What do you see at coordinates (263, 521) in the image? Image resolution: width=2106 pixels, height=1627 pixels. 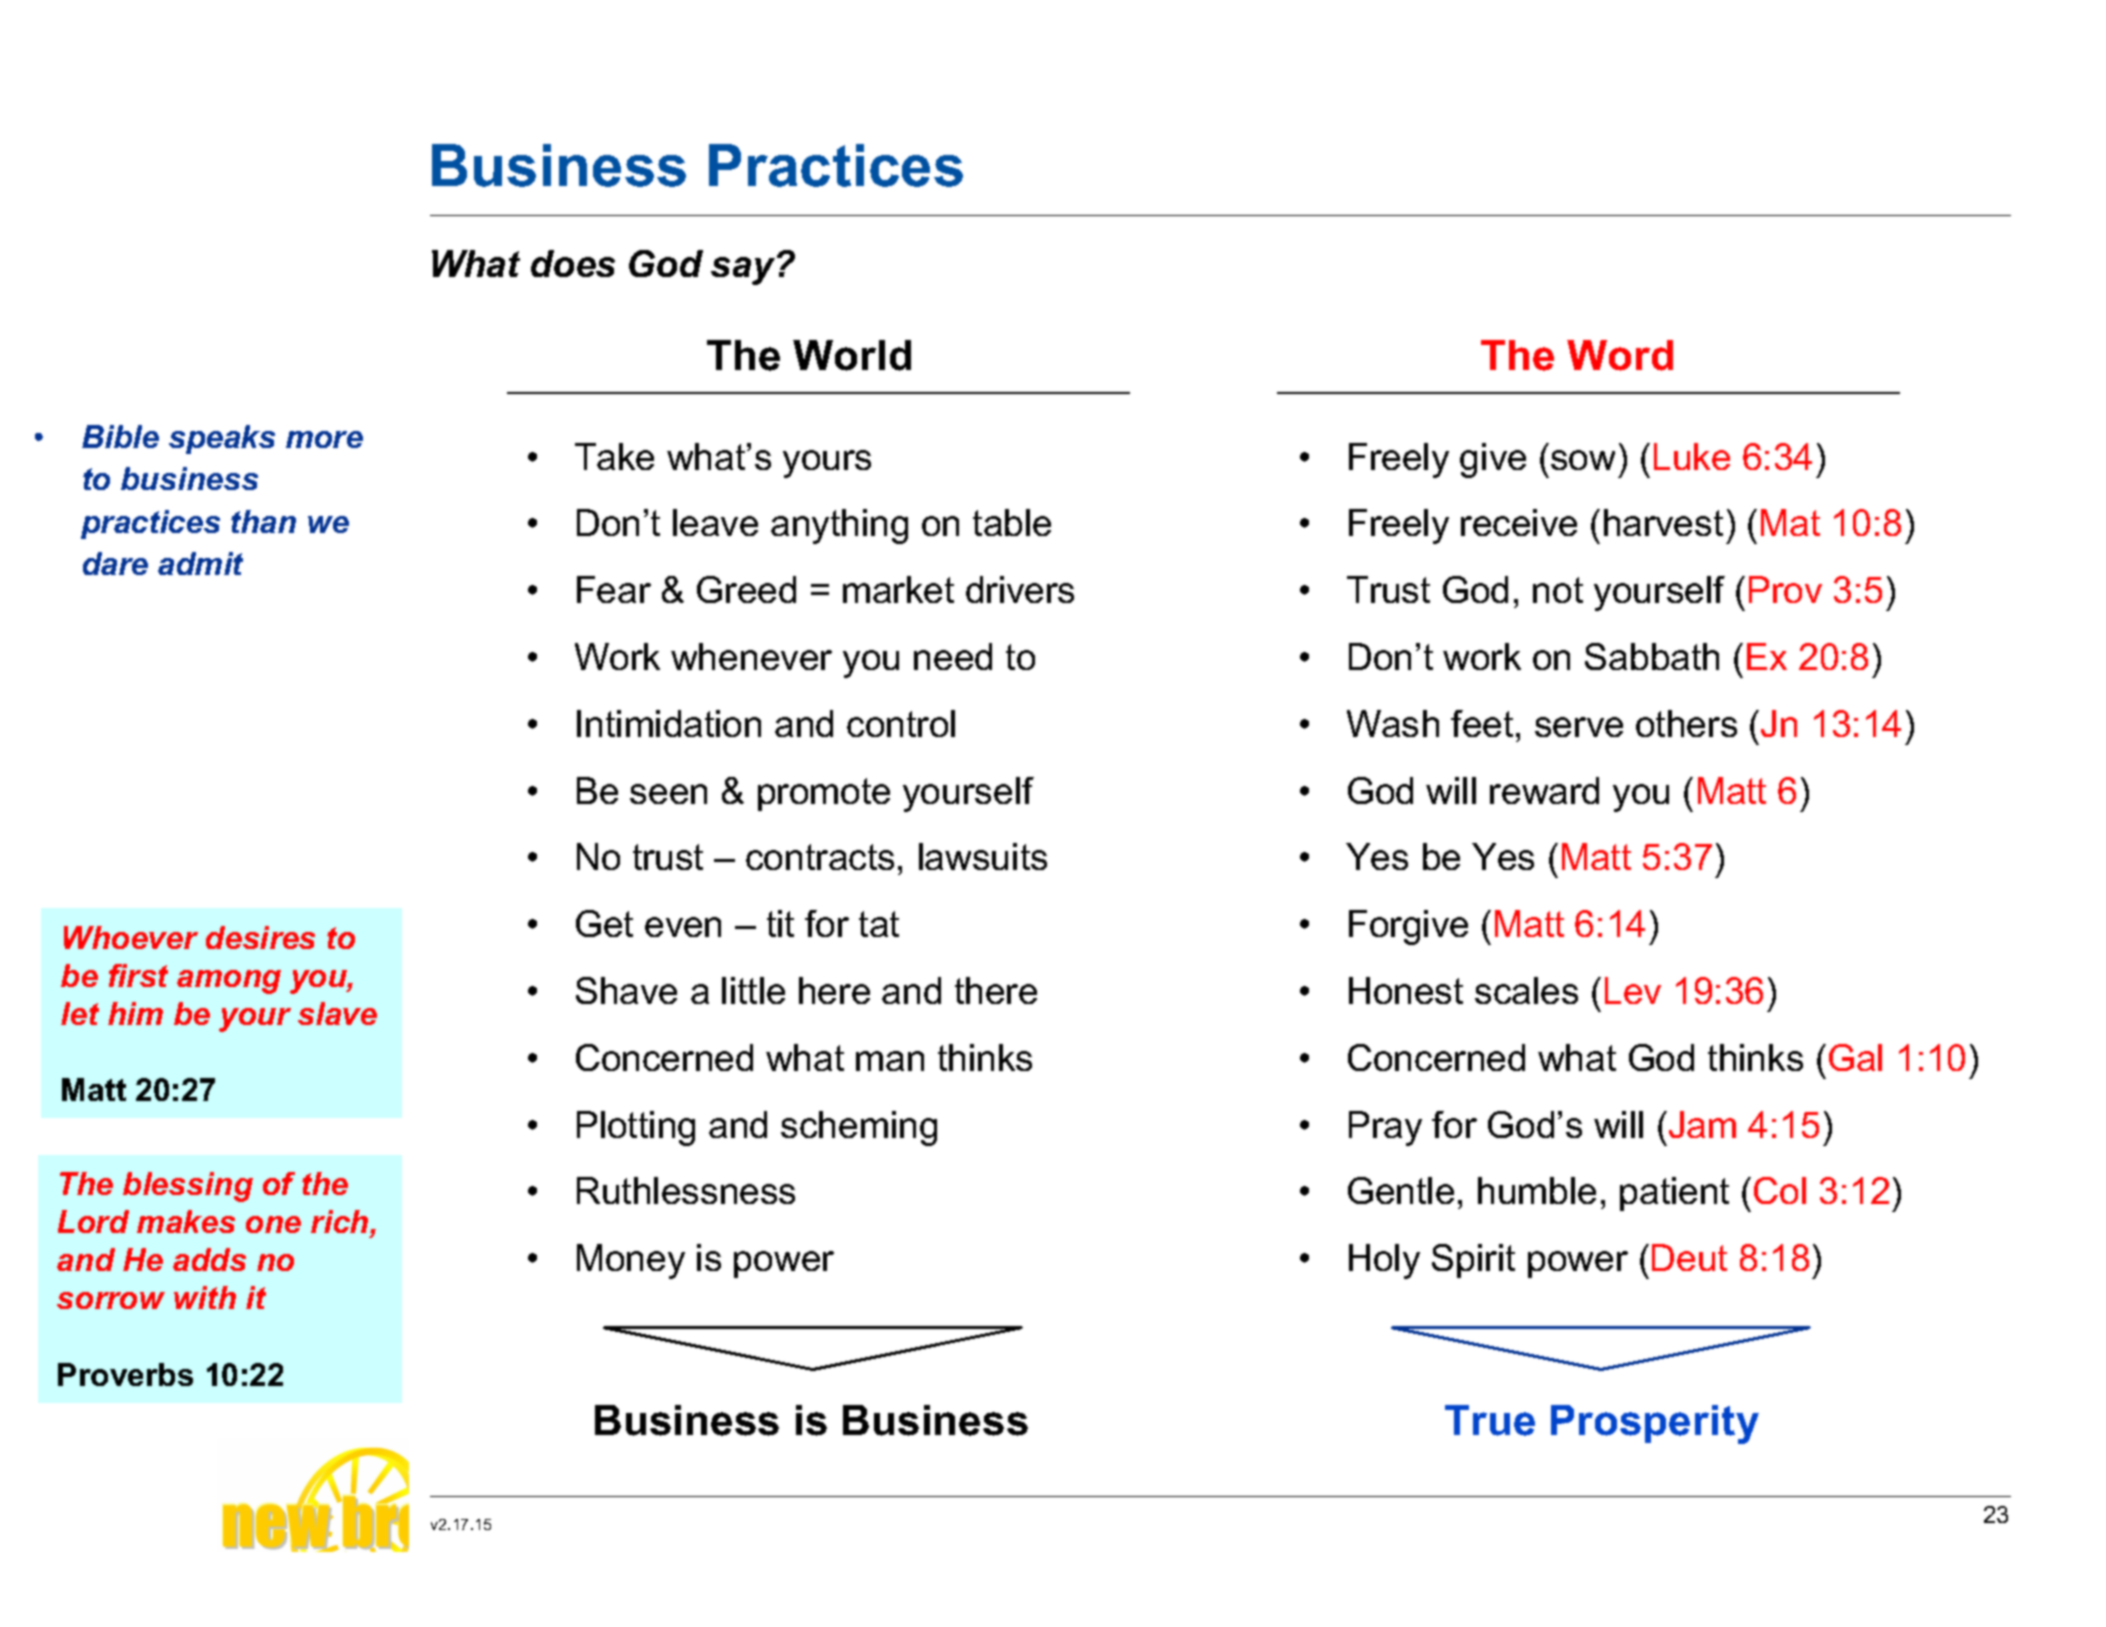 I see `than` at bounding box center [263, 521].
